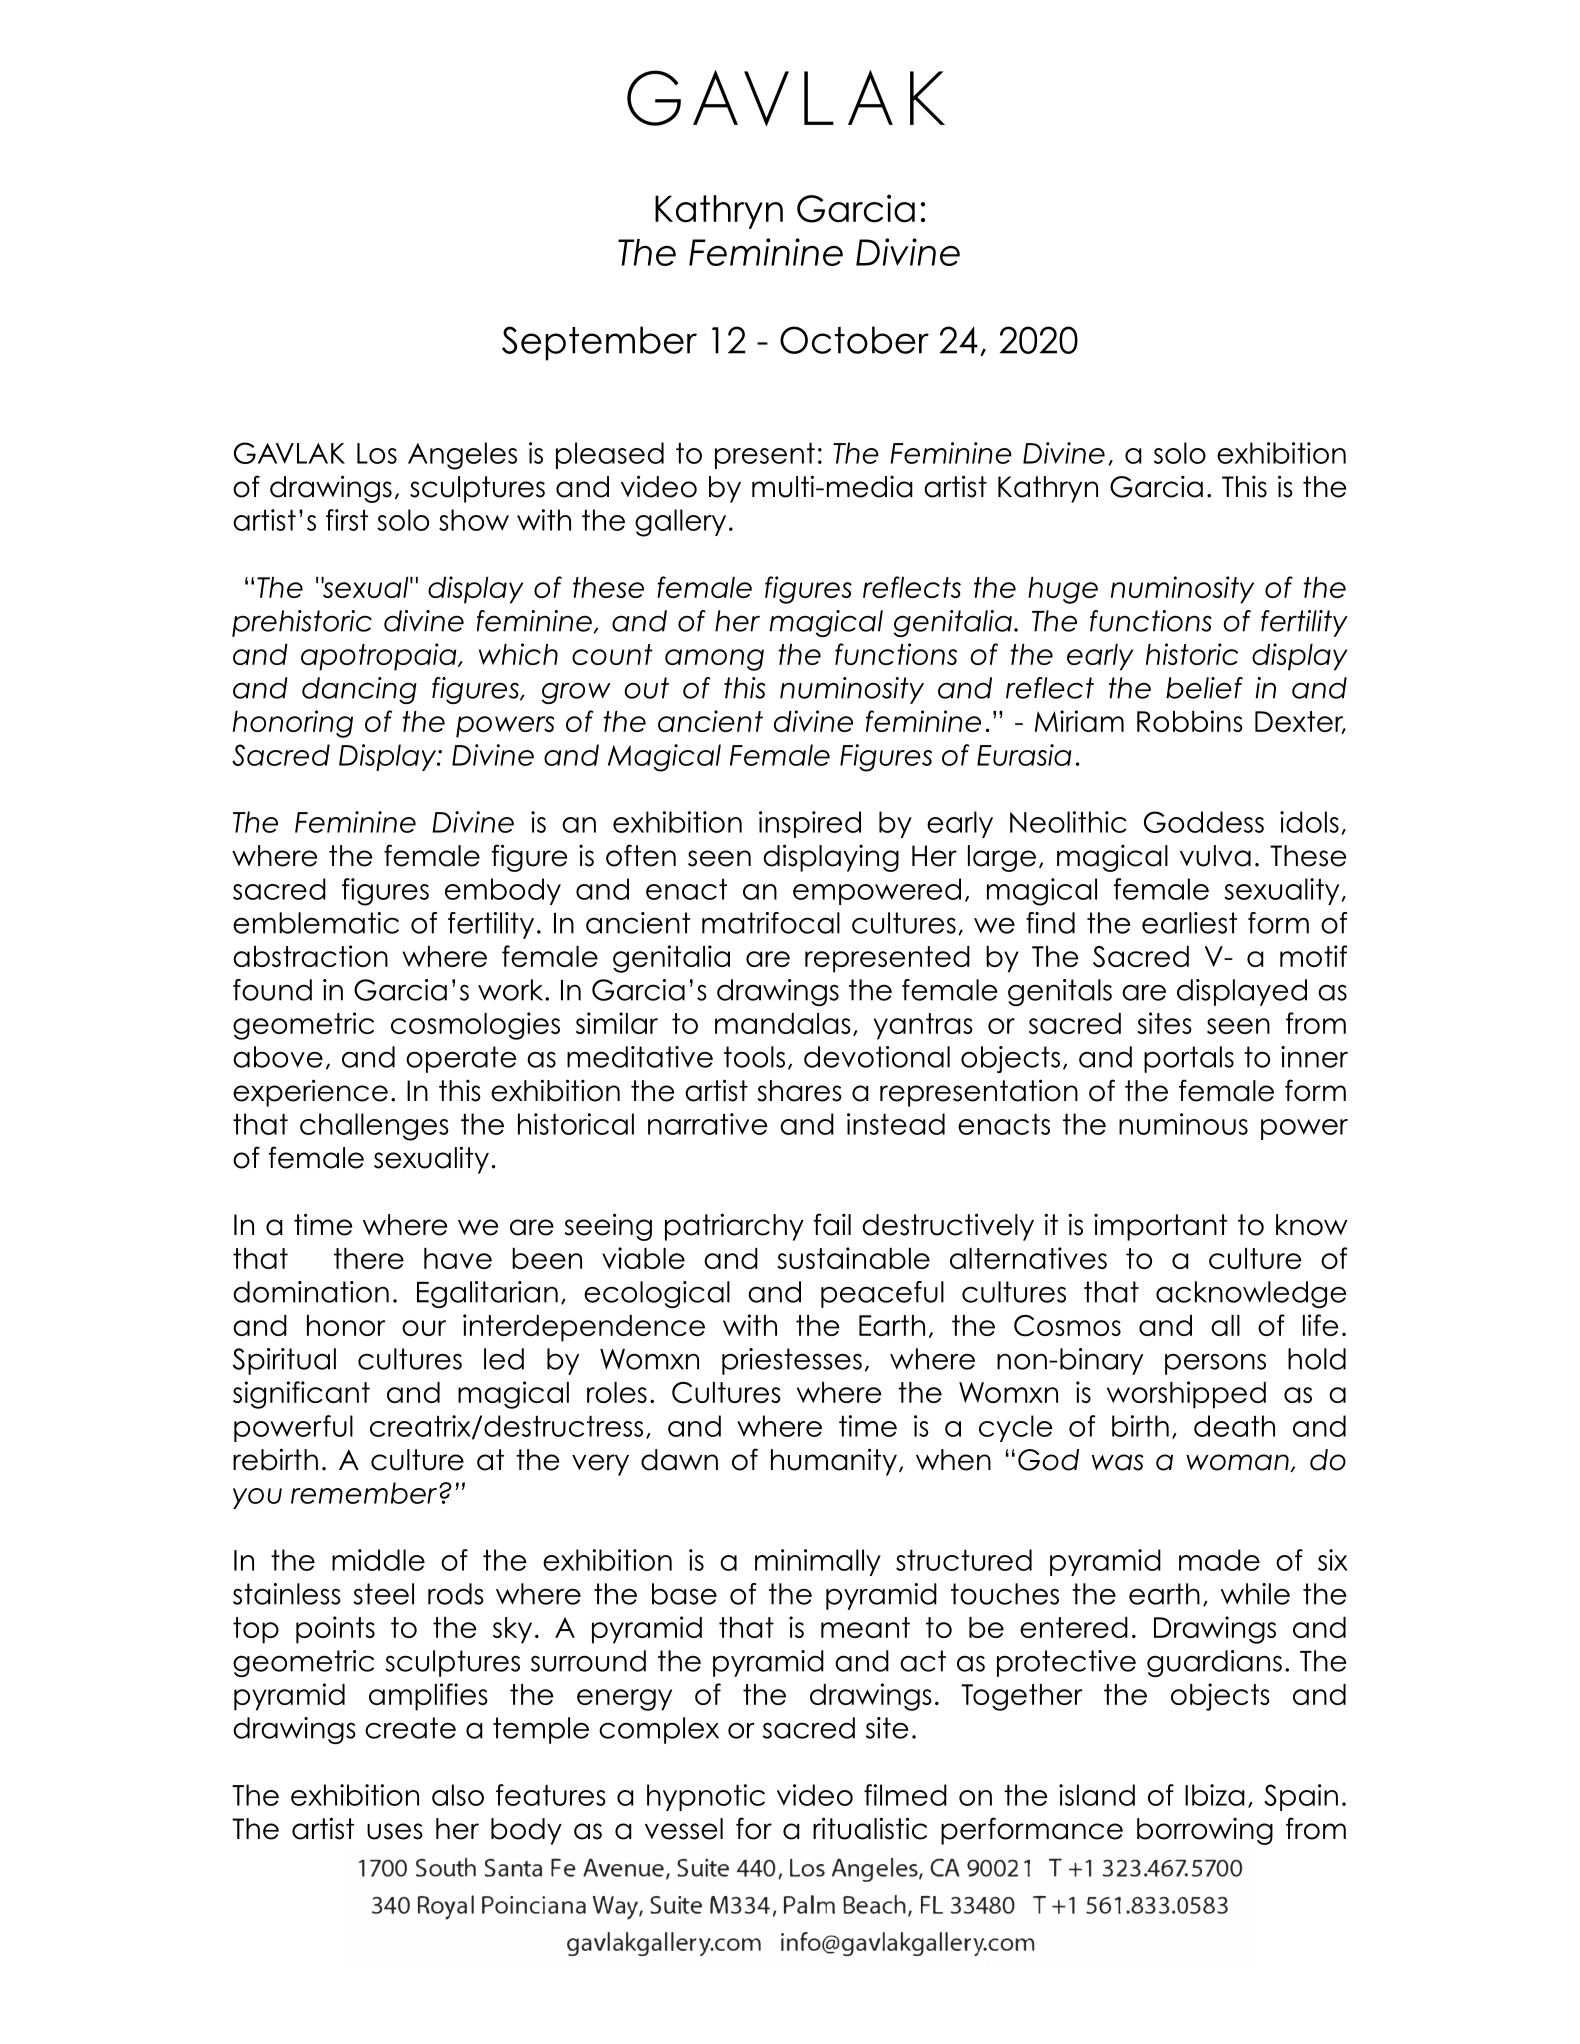  What do you see at coordinates (834, 1462) in the image?
I see `humanity` at bounding box center [834, 1462].
